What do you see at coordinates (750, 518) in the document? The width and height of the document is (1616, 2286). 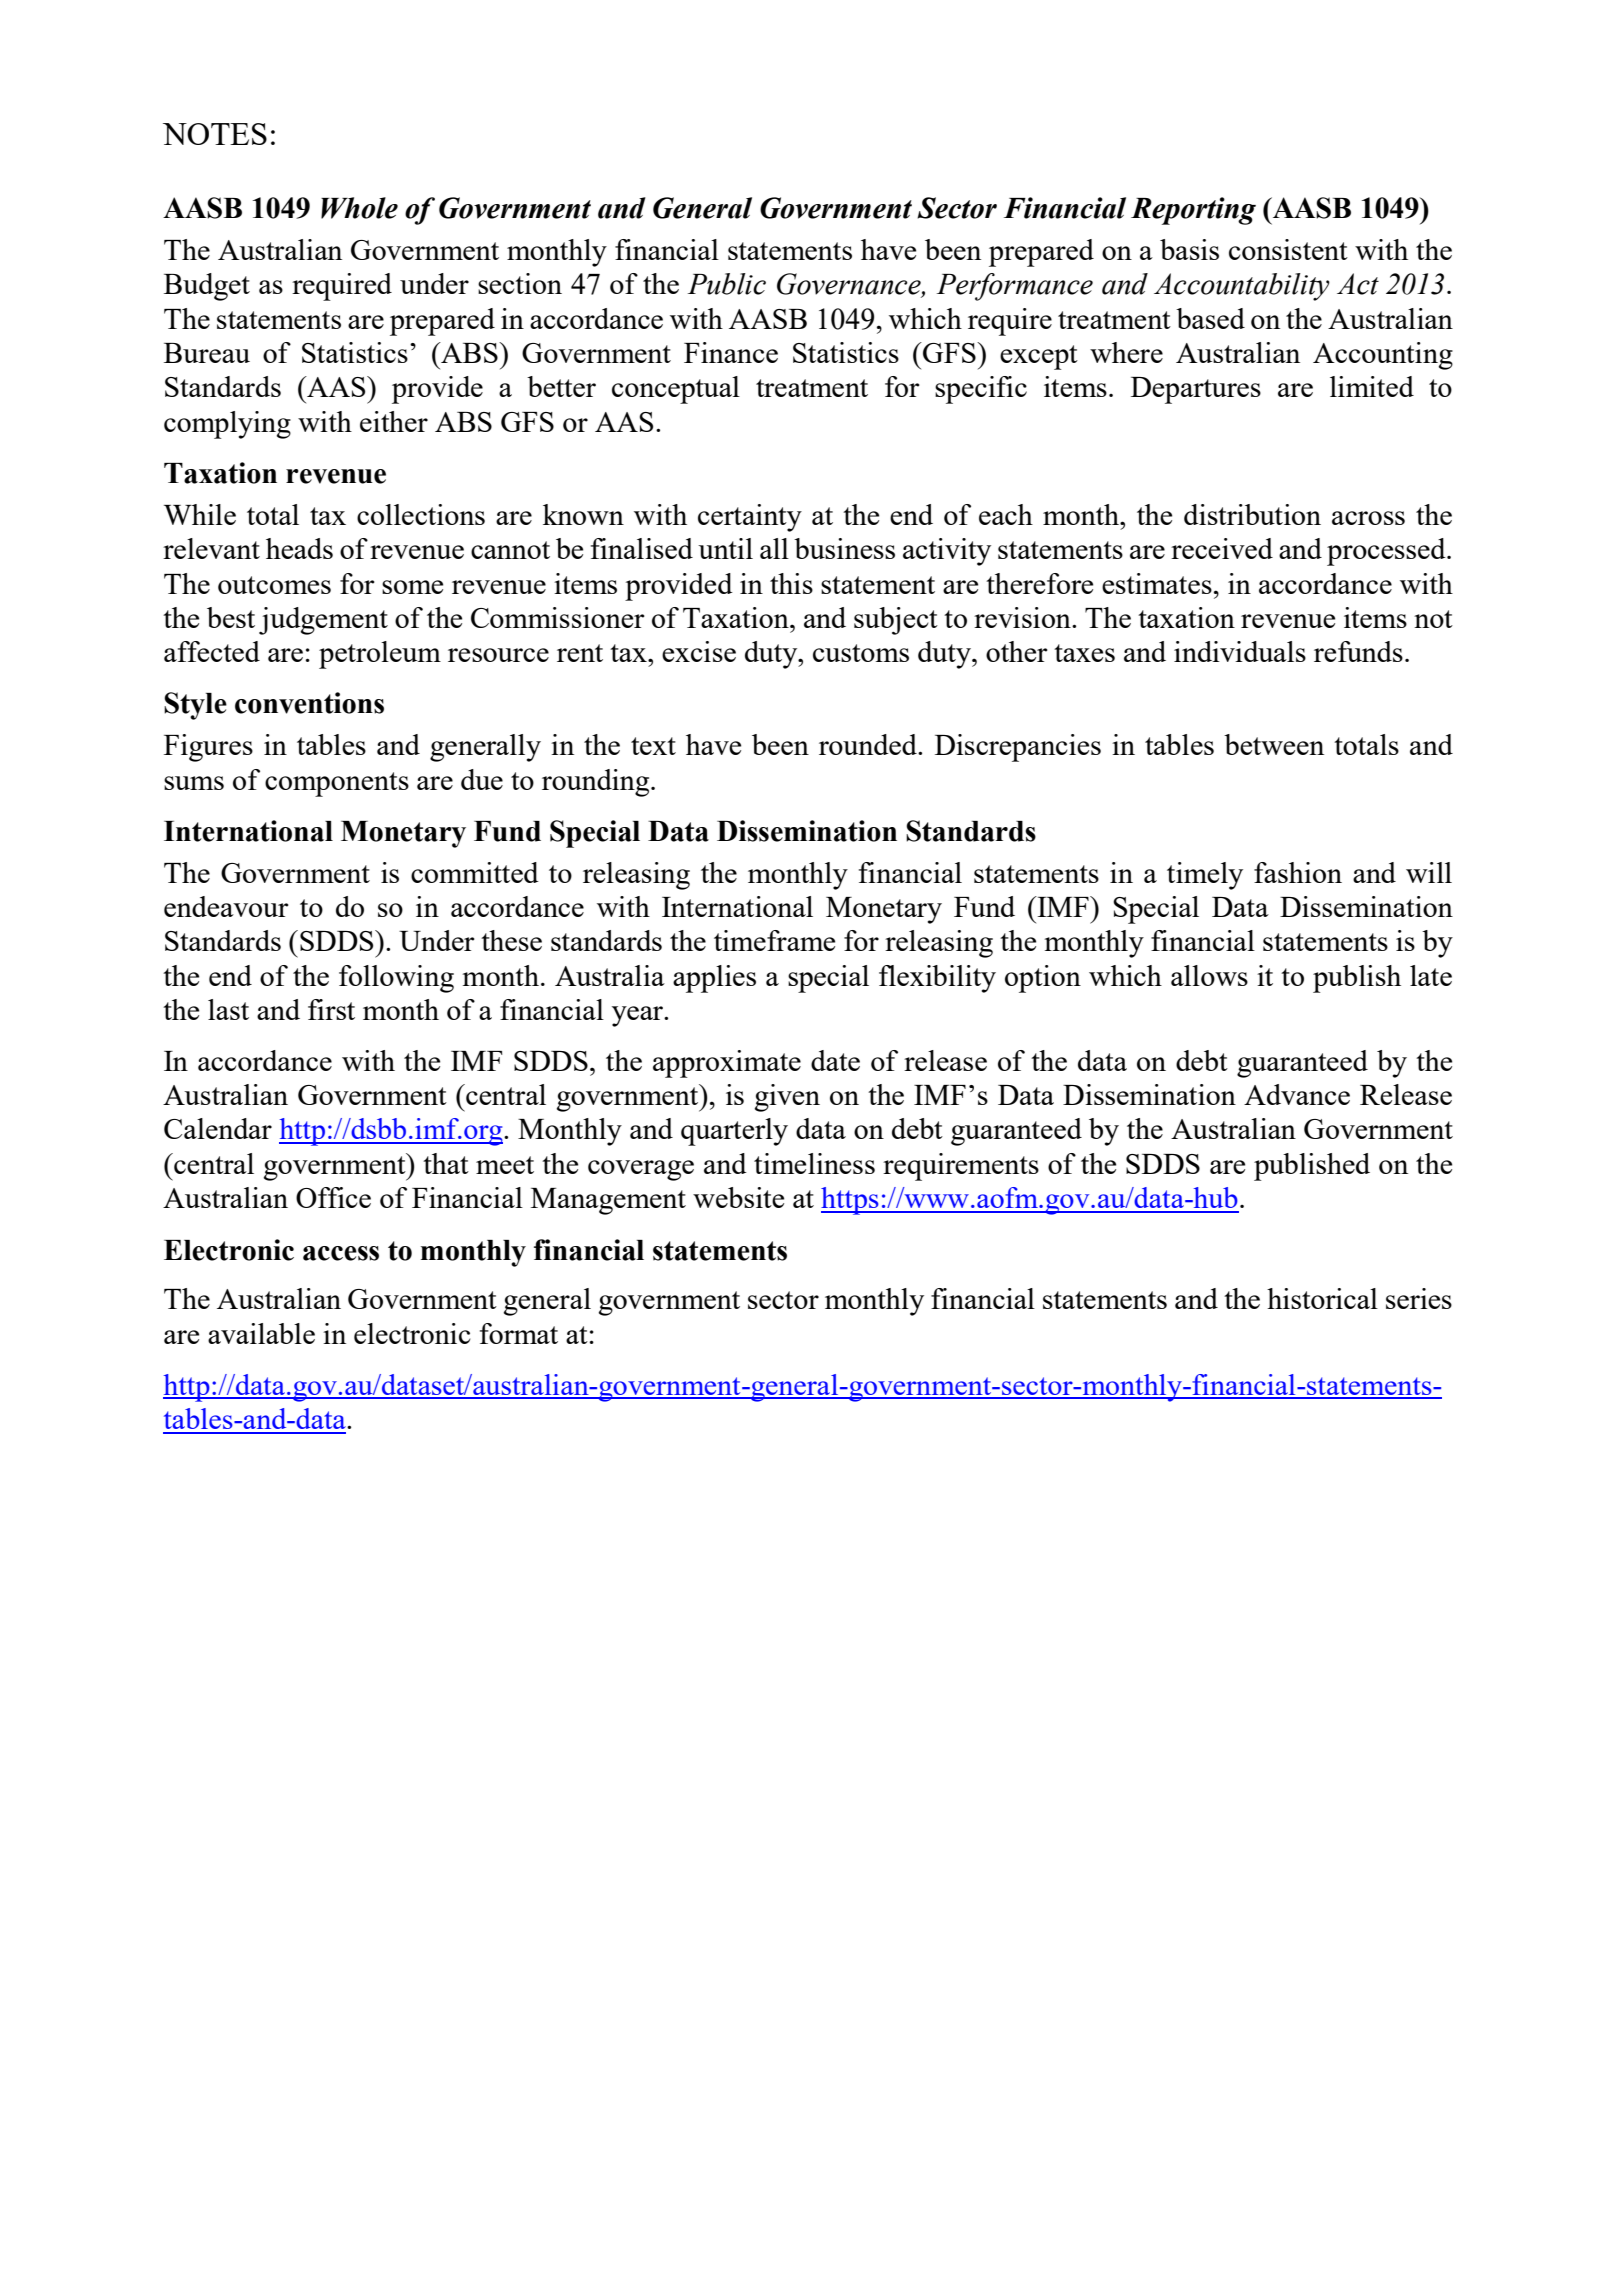 I see `certainty` at bounding box center [750, 518].
